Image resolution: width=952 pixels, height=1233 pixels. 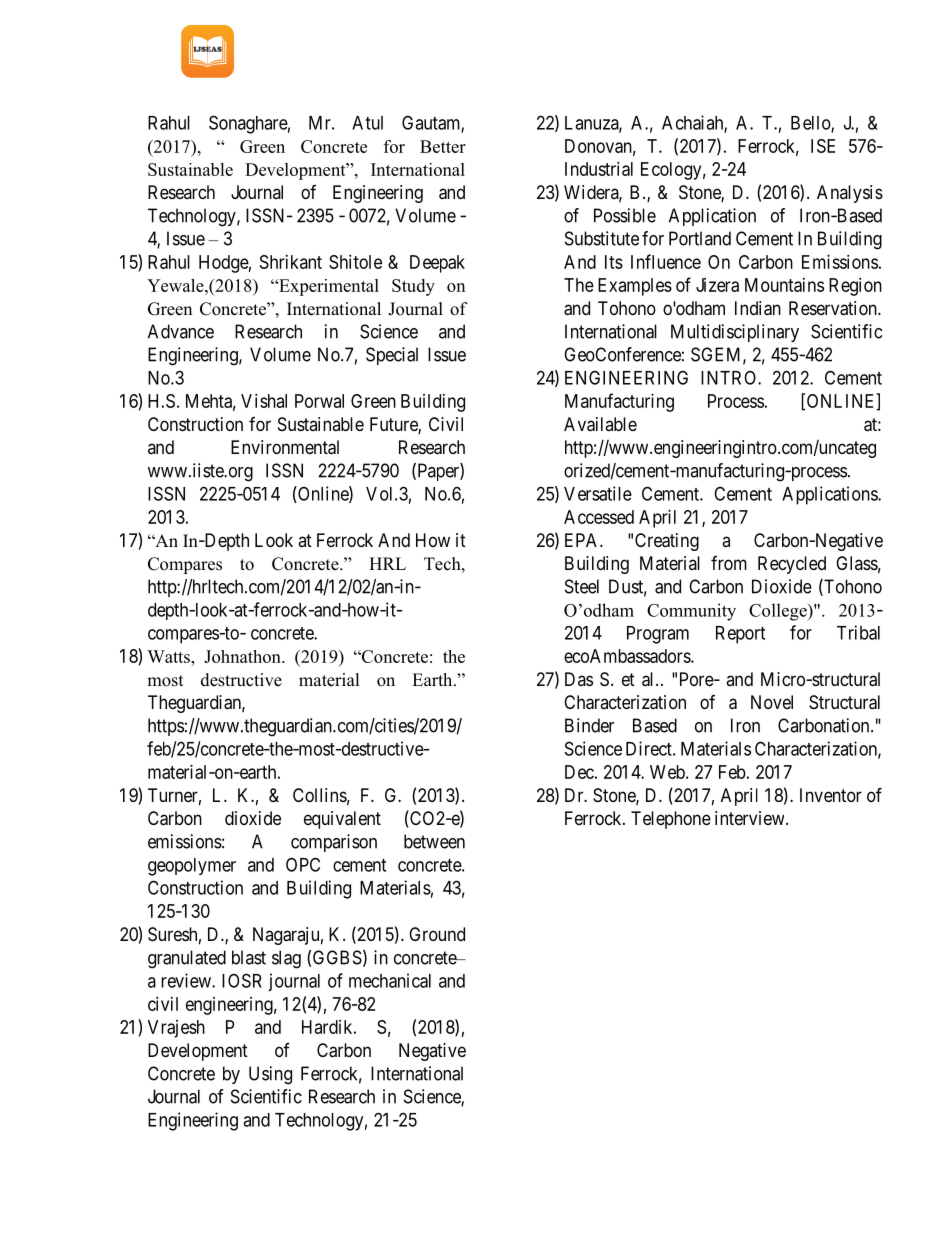 What do you see at coordinates (582, 586) in the screenshot?
I see `Steel` at bounding box center [582, 586].
